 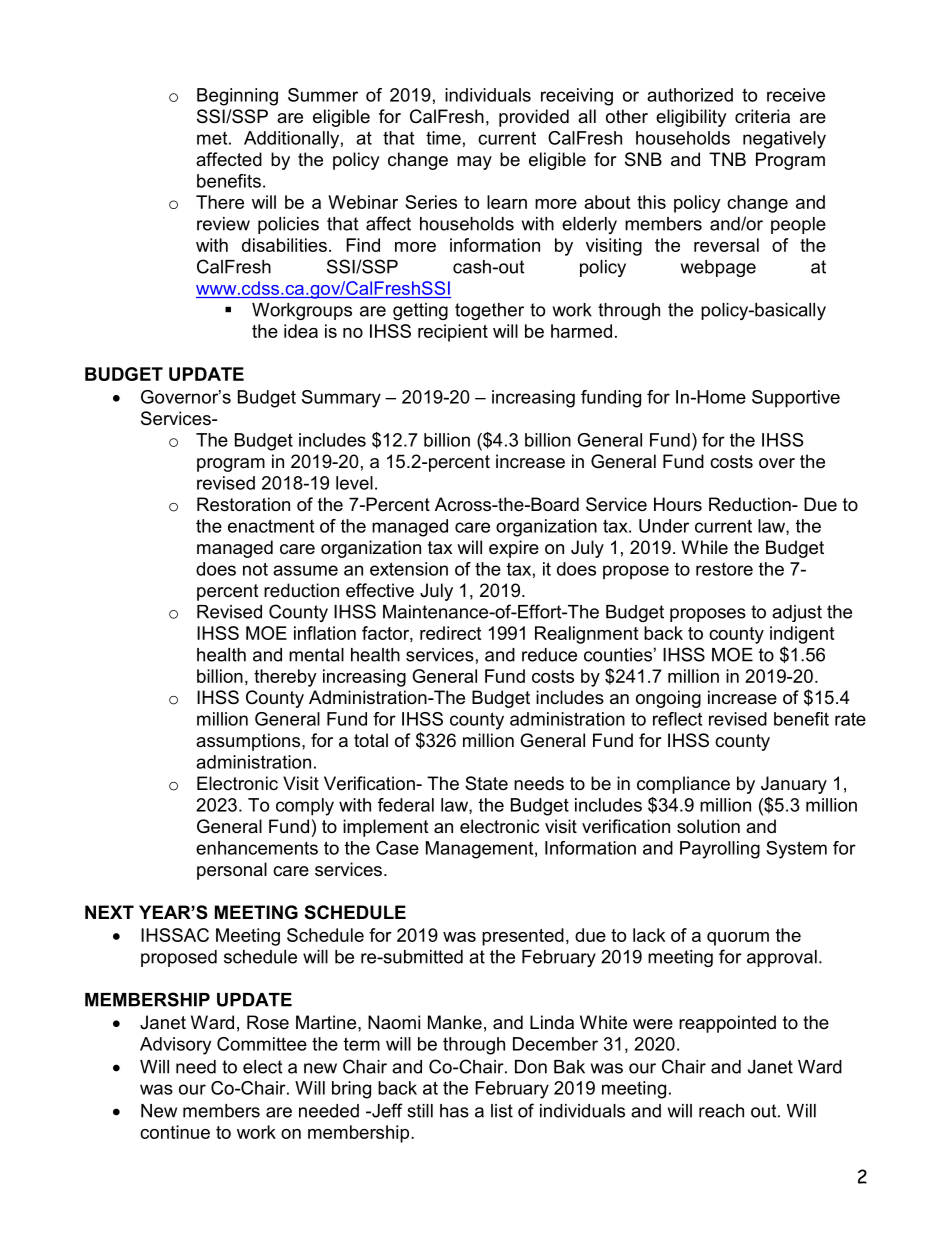 I want to click on Beginning, so click(x=237, y=97).
